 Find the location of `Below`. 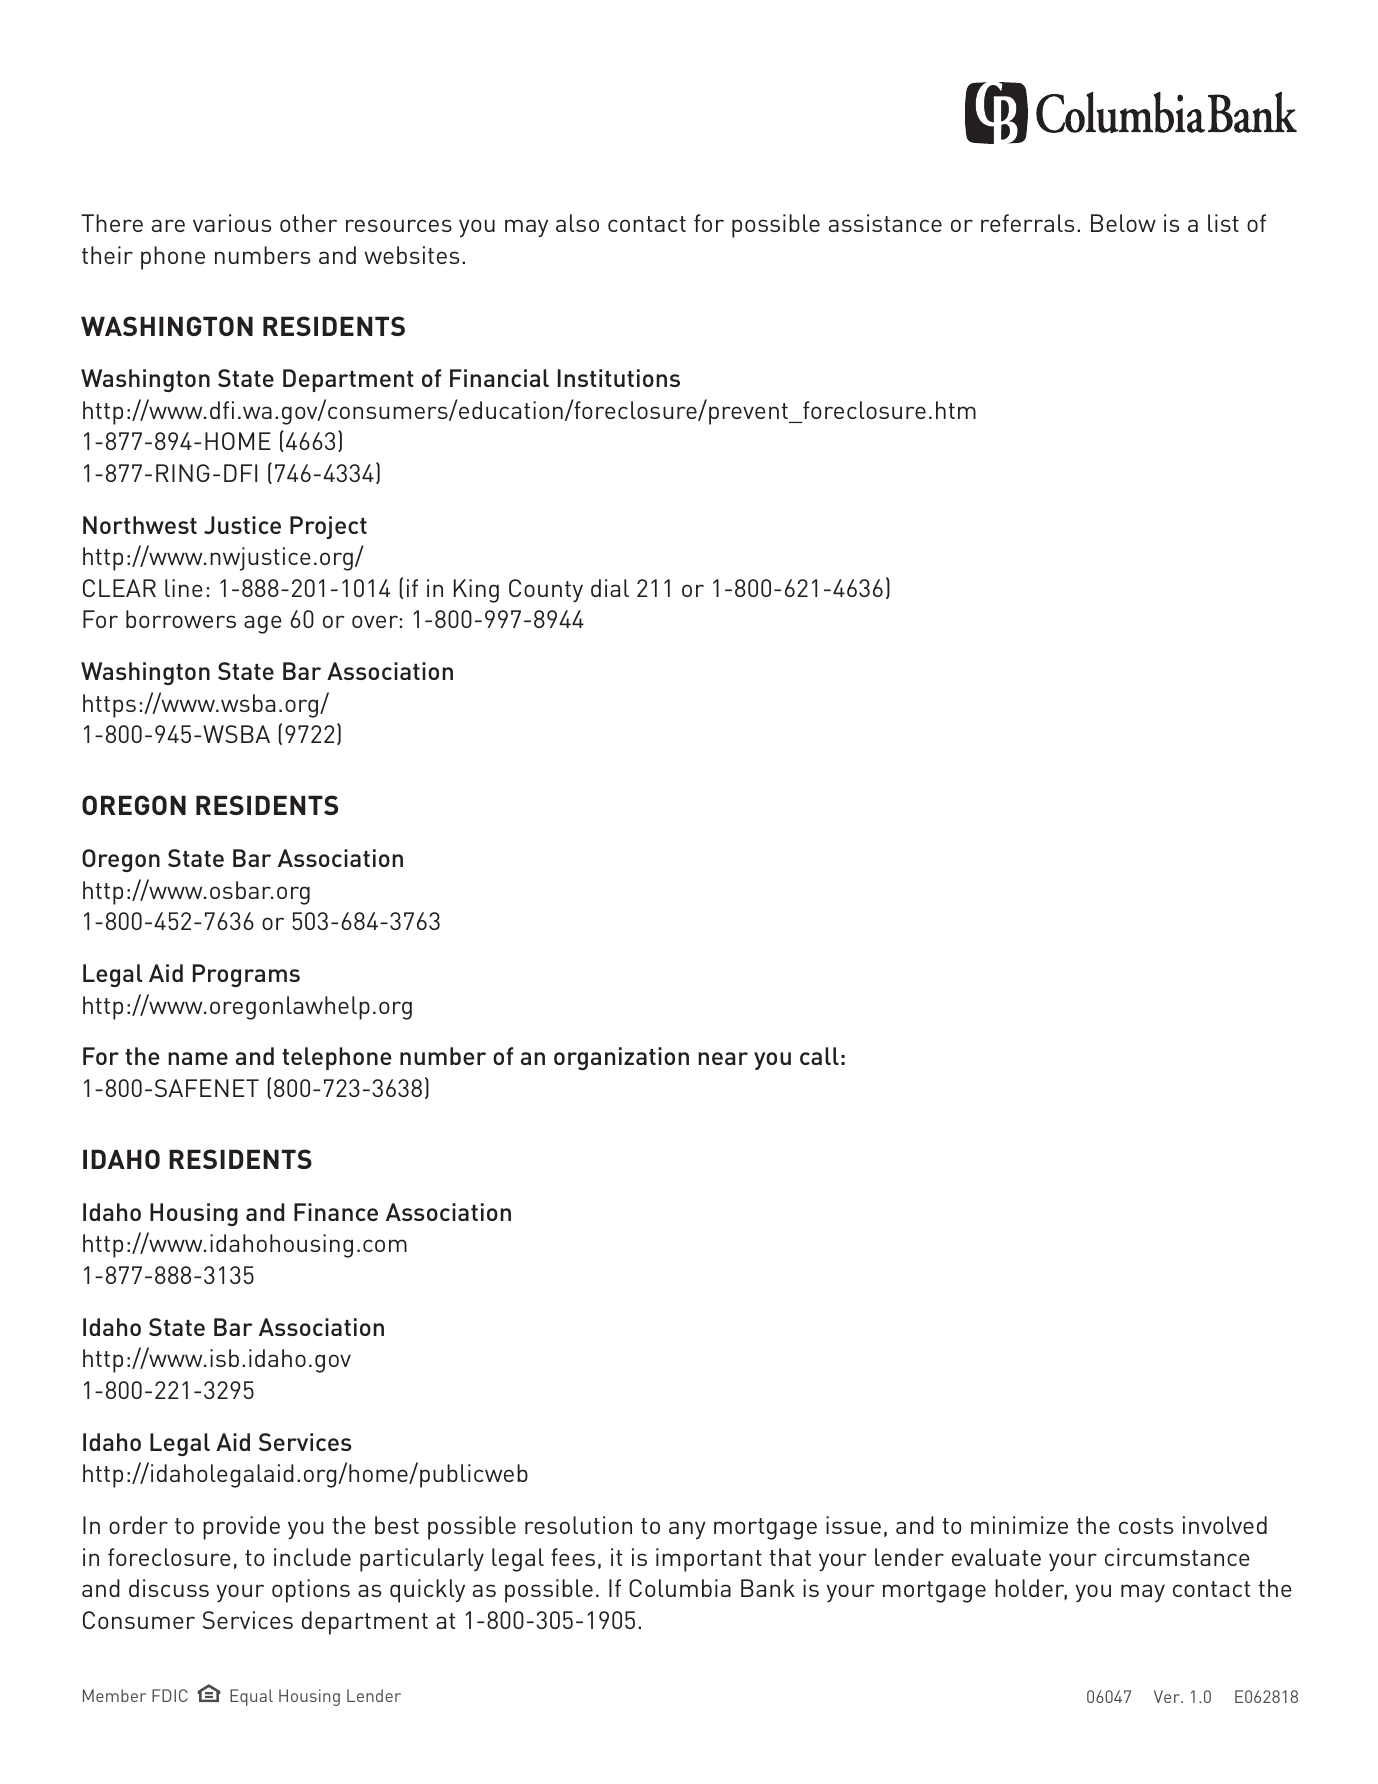

Below is located at coordinates (1123, 223).
